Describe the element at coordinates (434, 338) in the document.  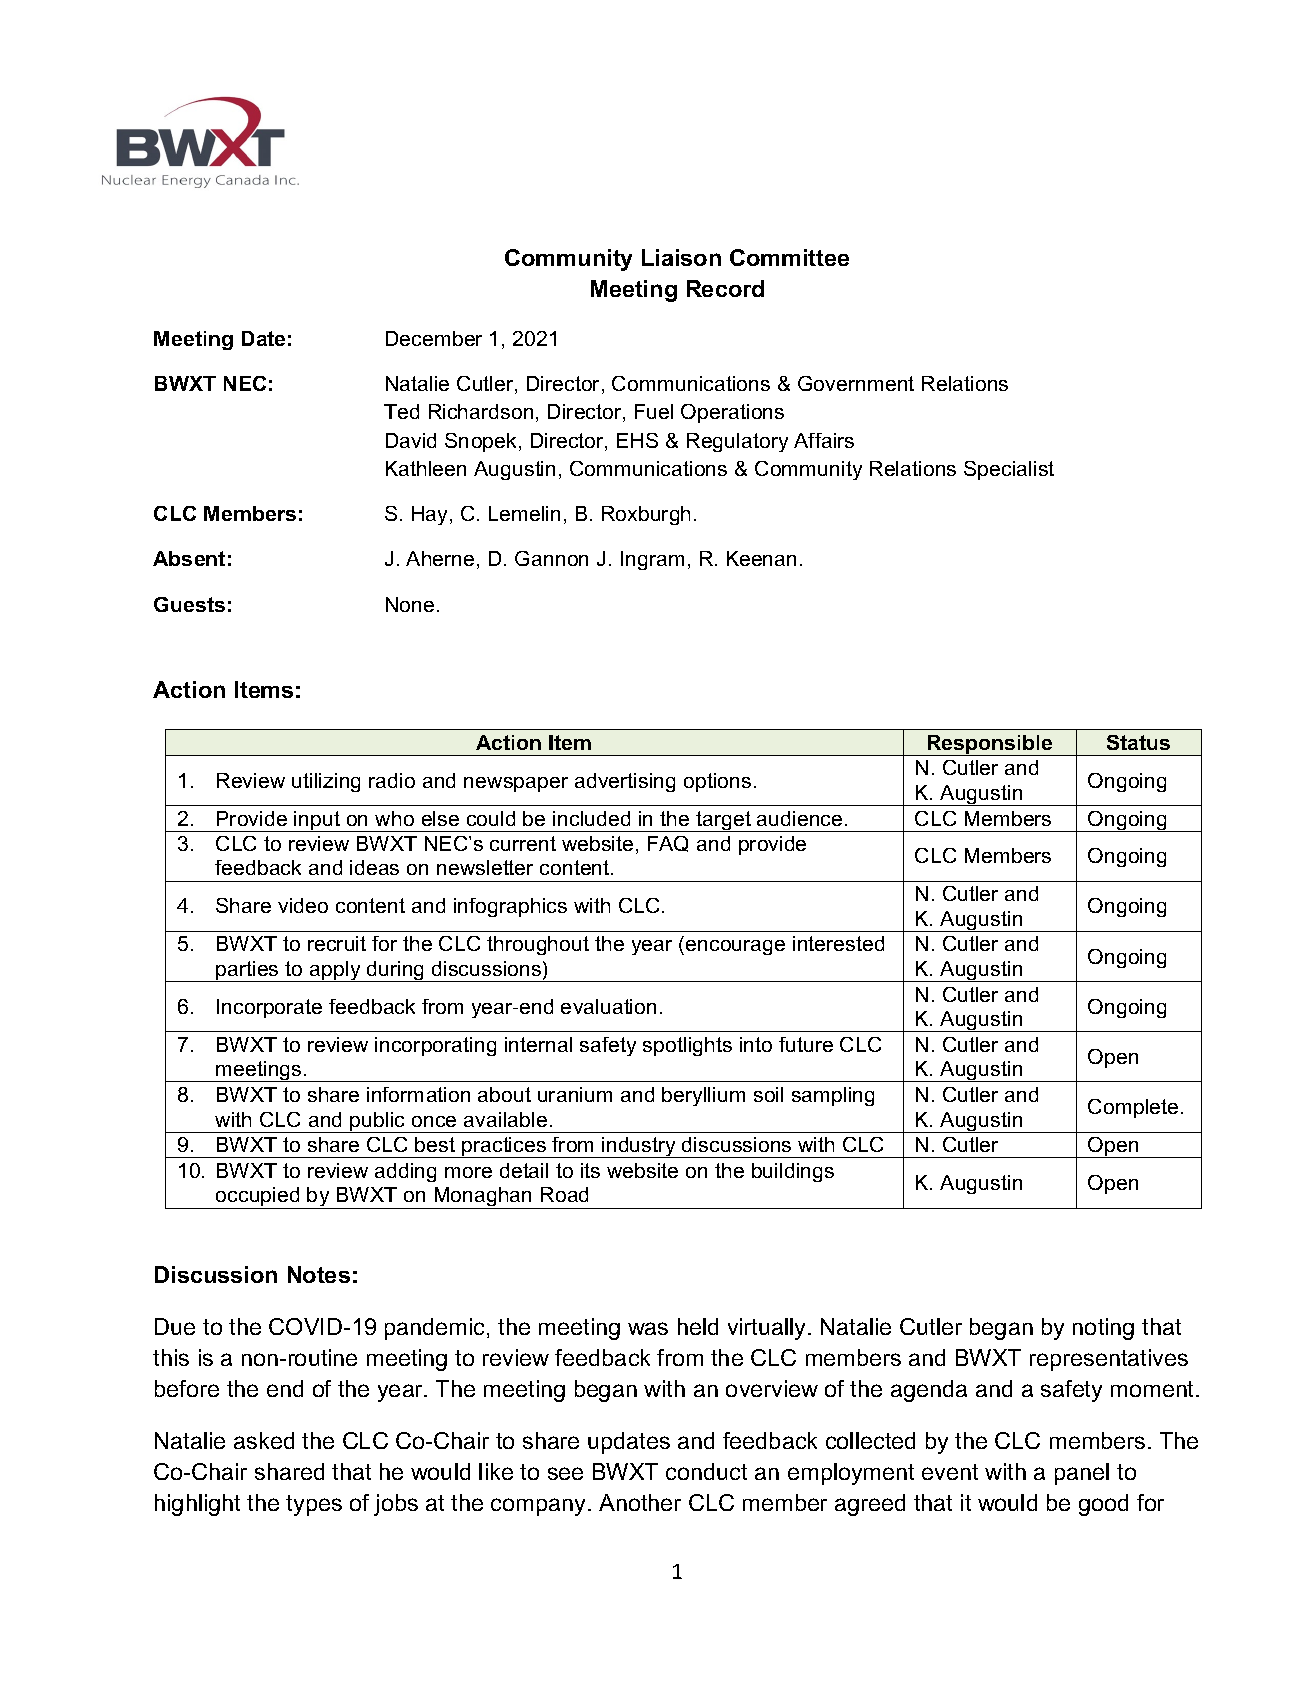
I see `December` at that location.
